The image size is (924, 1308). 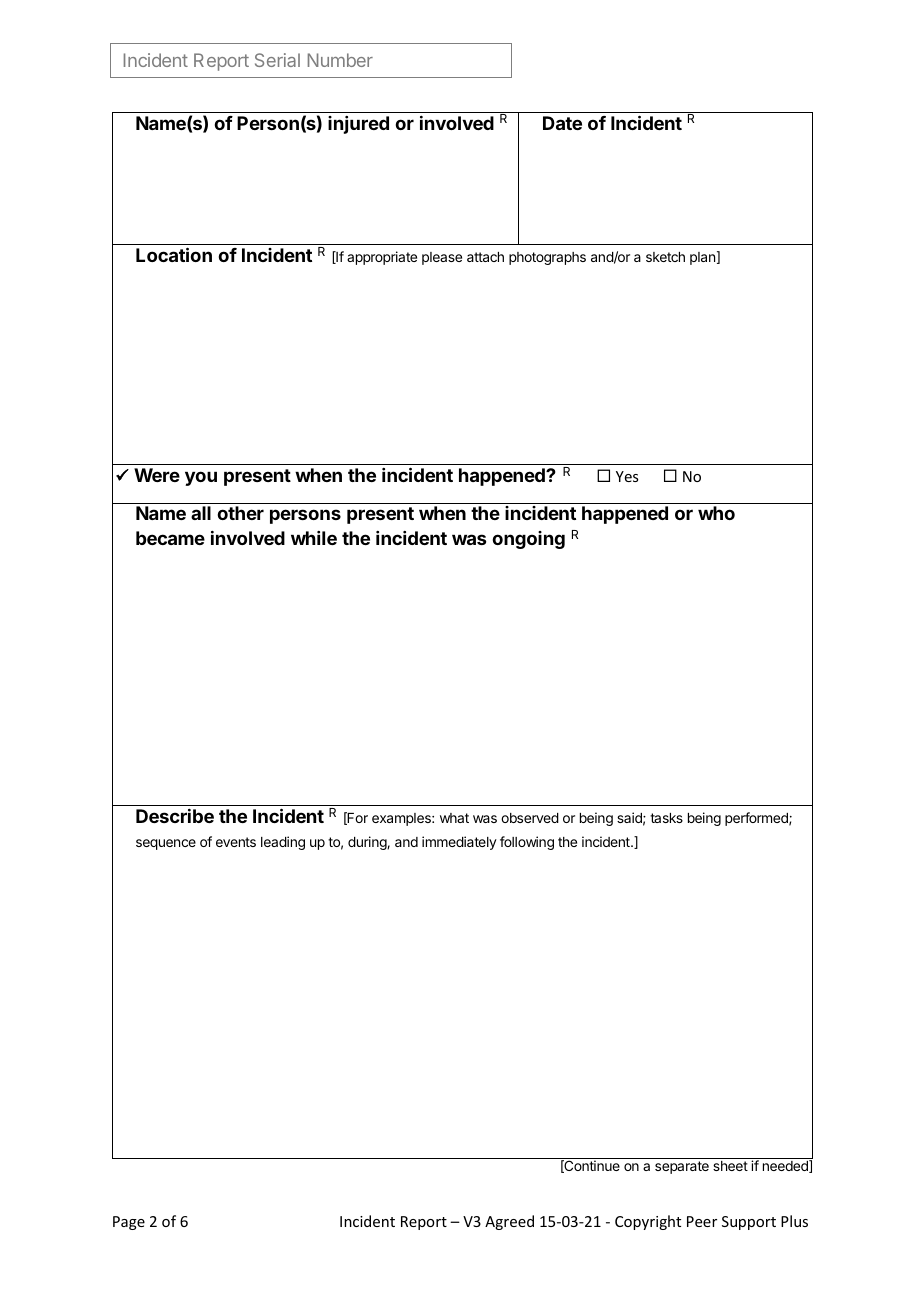 What do you see at coordinates (129, 1223) in the image?
I see `Page` at bounding box center [129, 1223].
